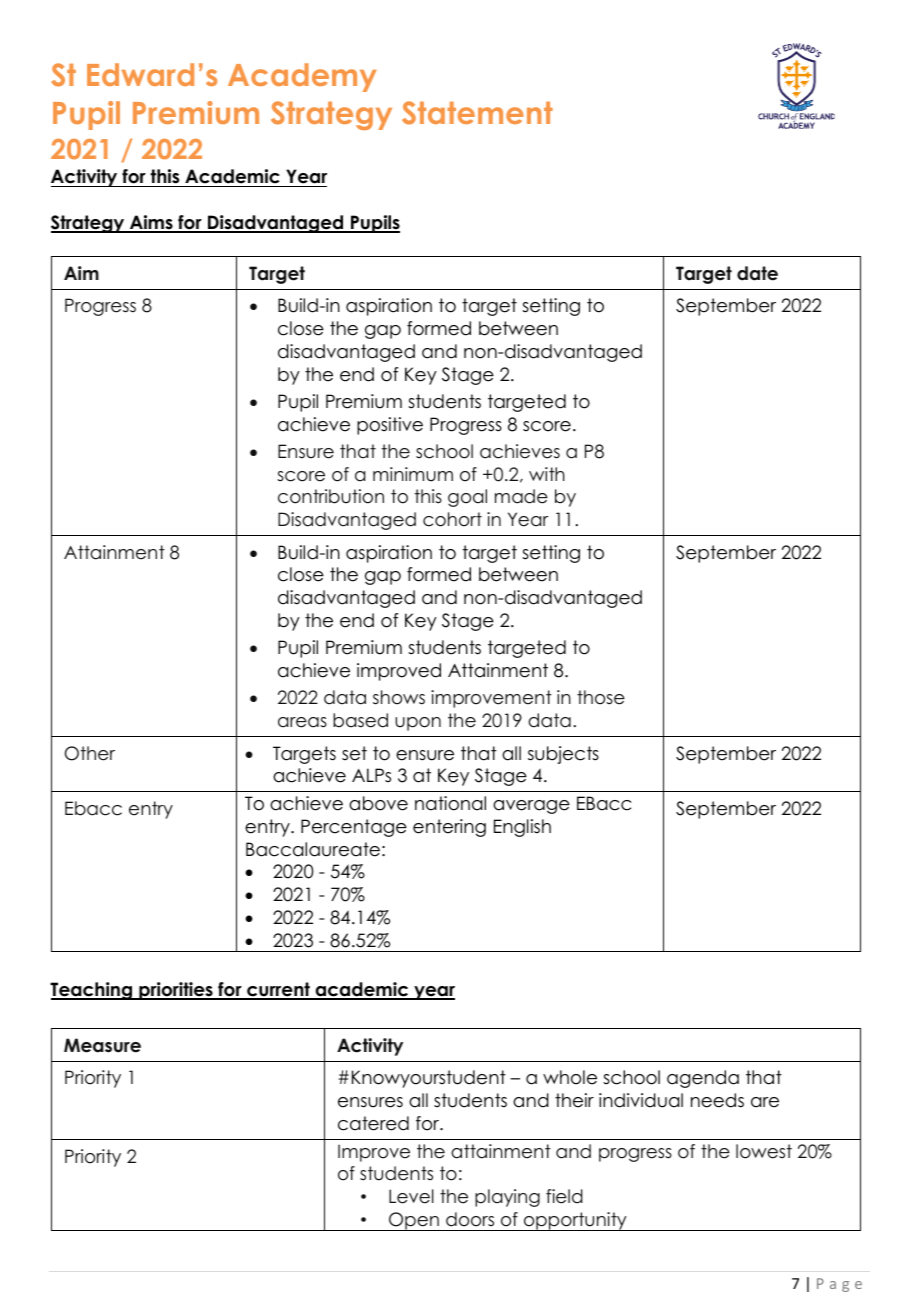 The image size is (915, 1316). What do you see at coordinates (390, 426) in the page?
I see `positive` at bounding box center [390, 426].
